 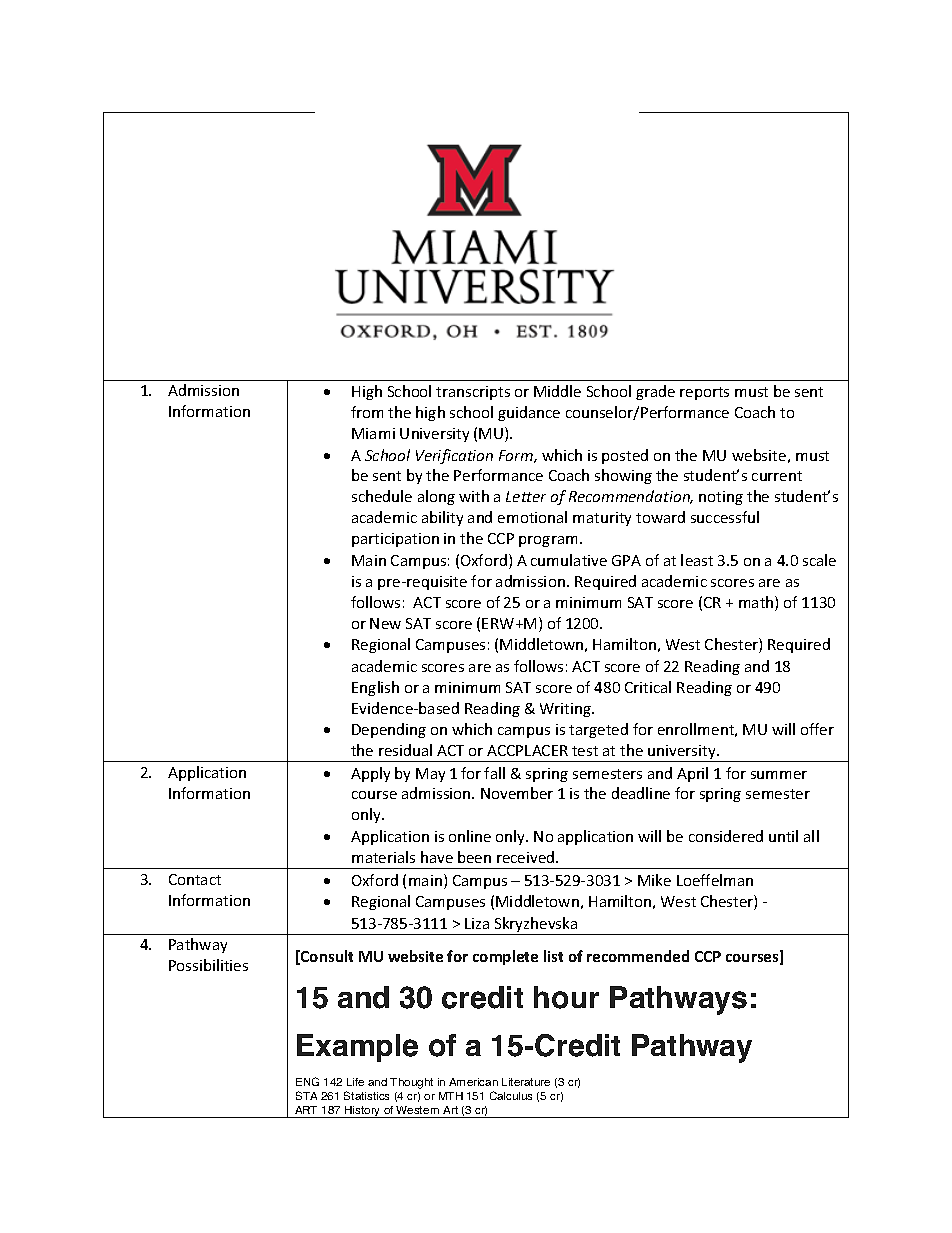 What do you see at coordinates (529, 413) in the document?
I see `guidance` at bounding box center [529, 413].
